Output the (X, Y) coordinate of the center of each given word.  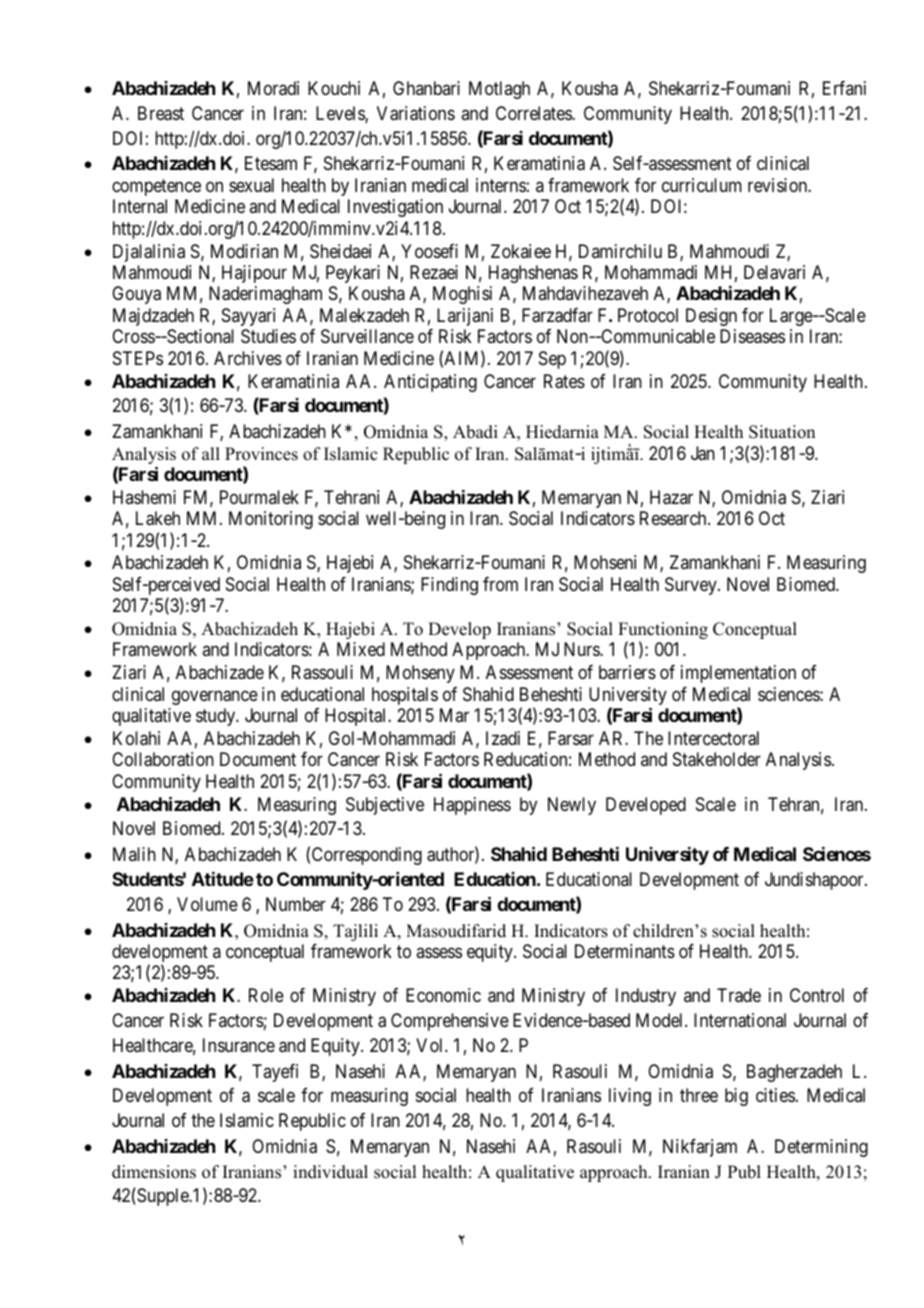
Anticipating (430, 383)
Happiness (472, 806)
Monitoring (271, 520)
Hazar (671, 497)
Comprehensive (450, 1022)
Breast (161, 113)
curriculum (702, 185)
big (736, 1097)
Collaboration (163, 759)
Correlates (534, 113)
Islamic (247, 1120)
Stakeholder (717, 759)
